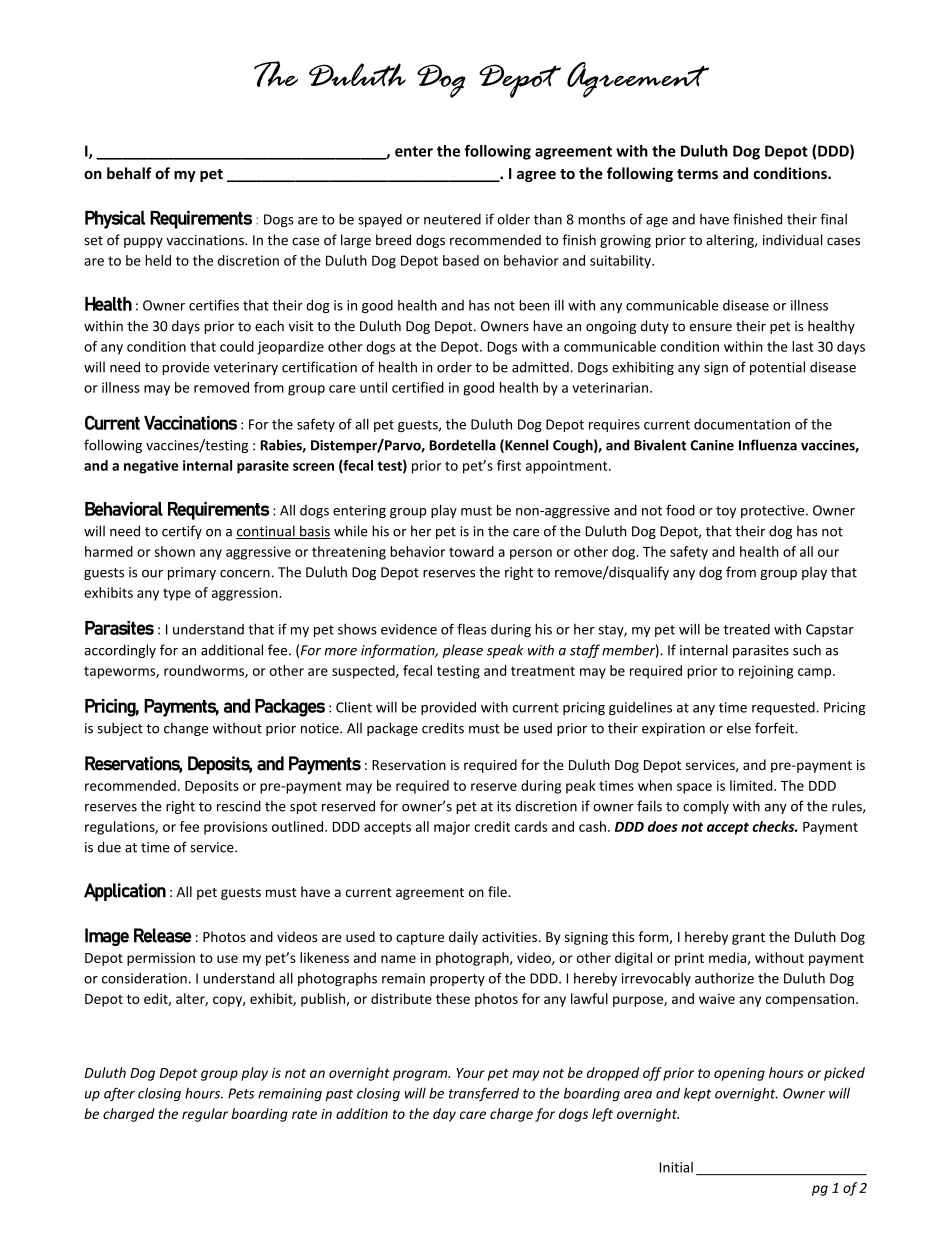  What do you see at coordinates (766, 672) in the page?
I see `rejoining` at bounding box center [766, 672].
